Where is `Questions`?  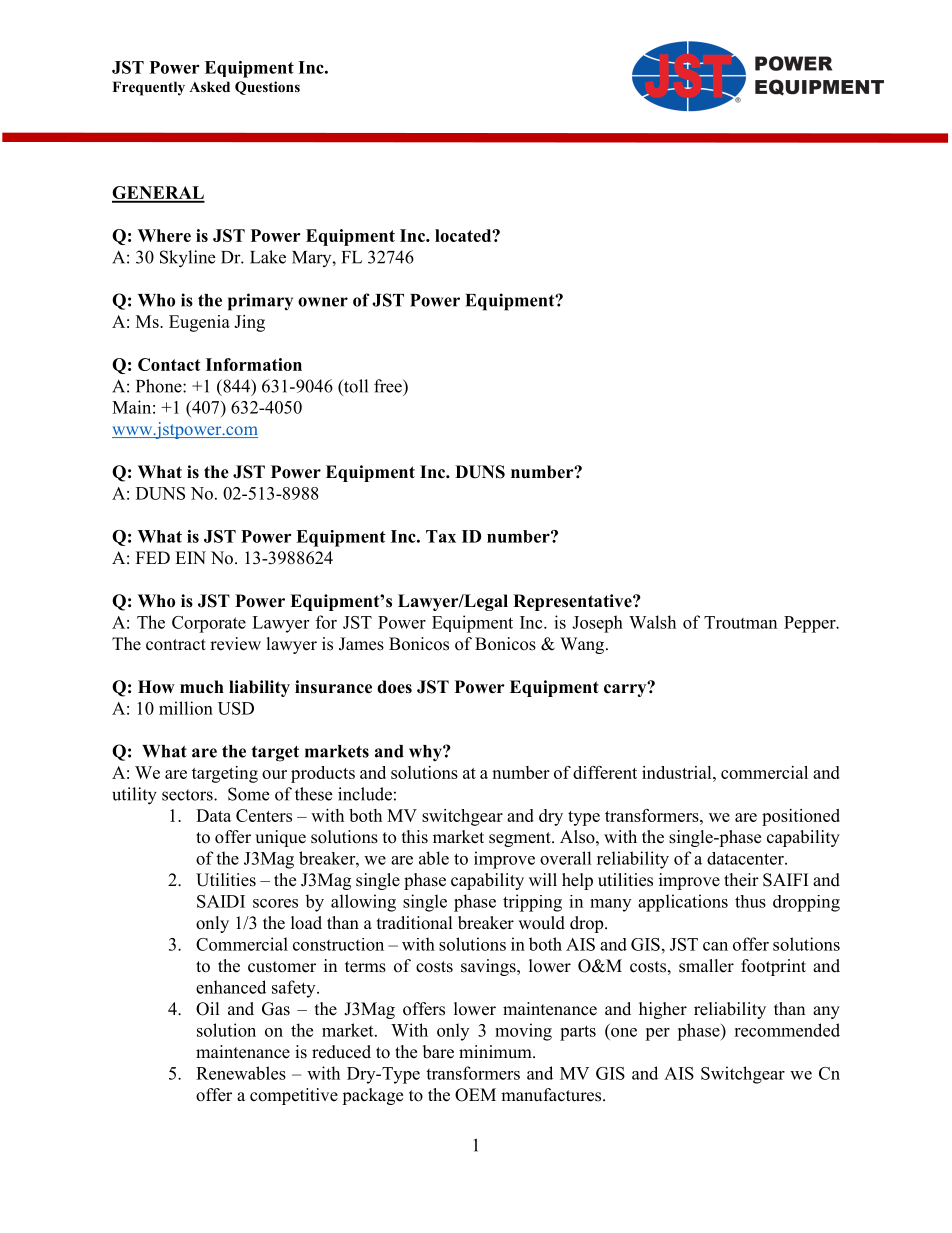
Questions is located at coordinates (267, 88).
